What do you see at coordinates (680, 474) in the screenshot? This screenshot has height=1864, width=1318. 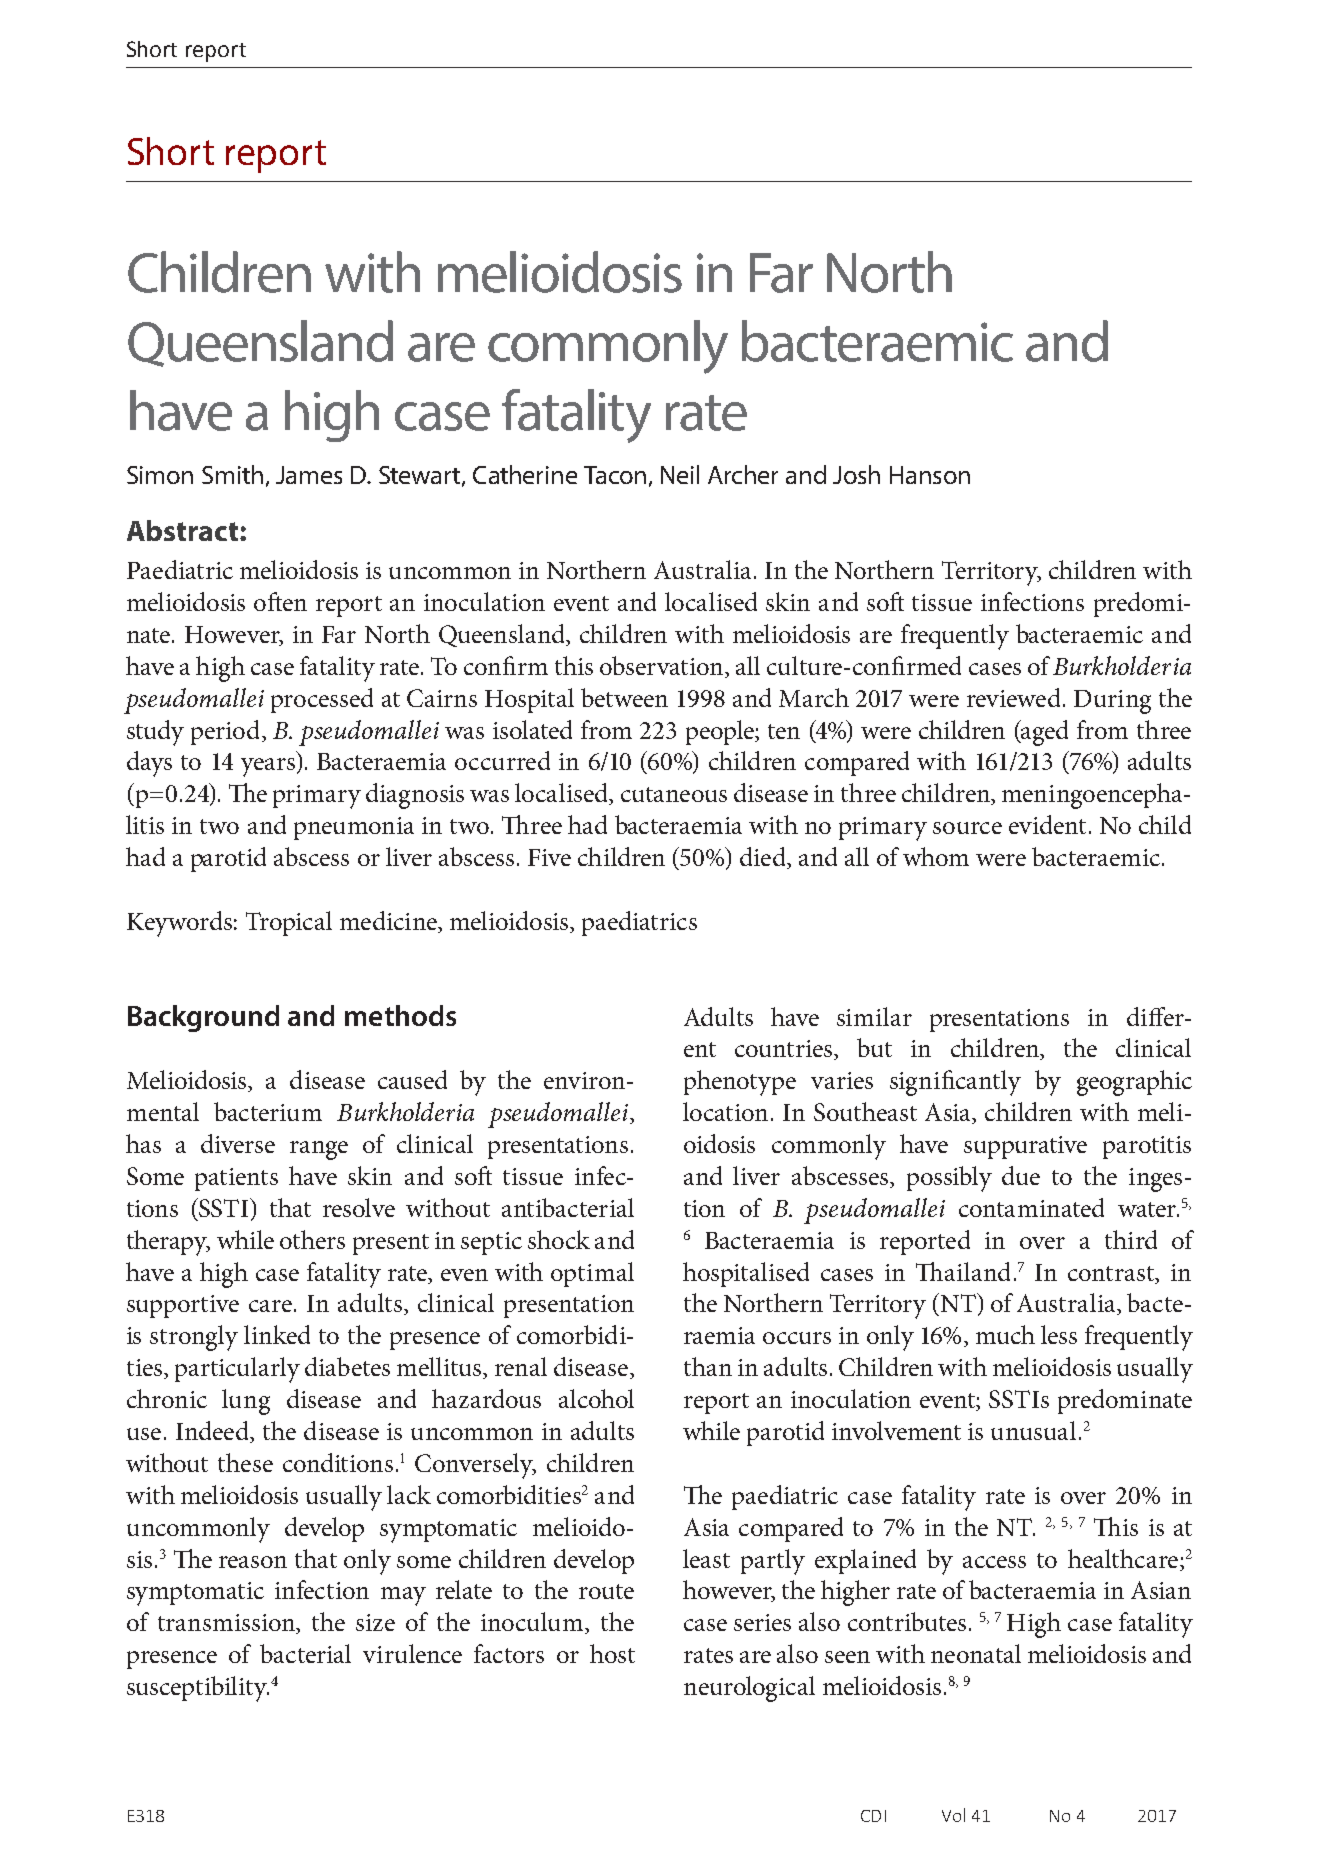 I see `Neil` at bounding box center [680, 474].
